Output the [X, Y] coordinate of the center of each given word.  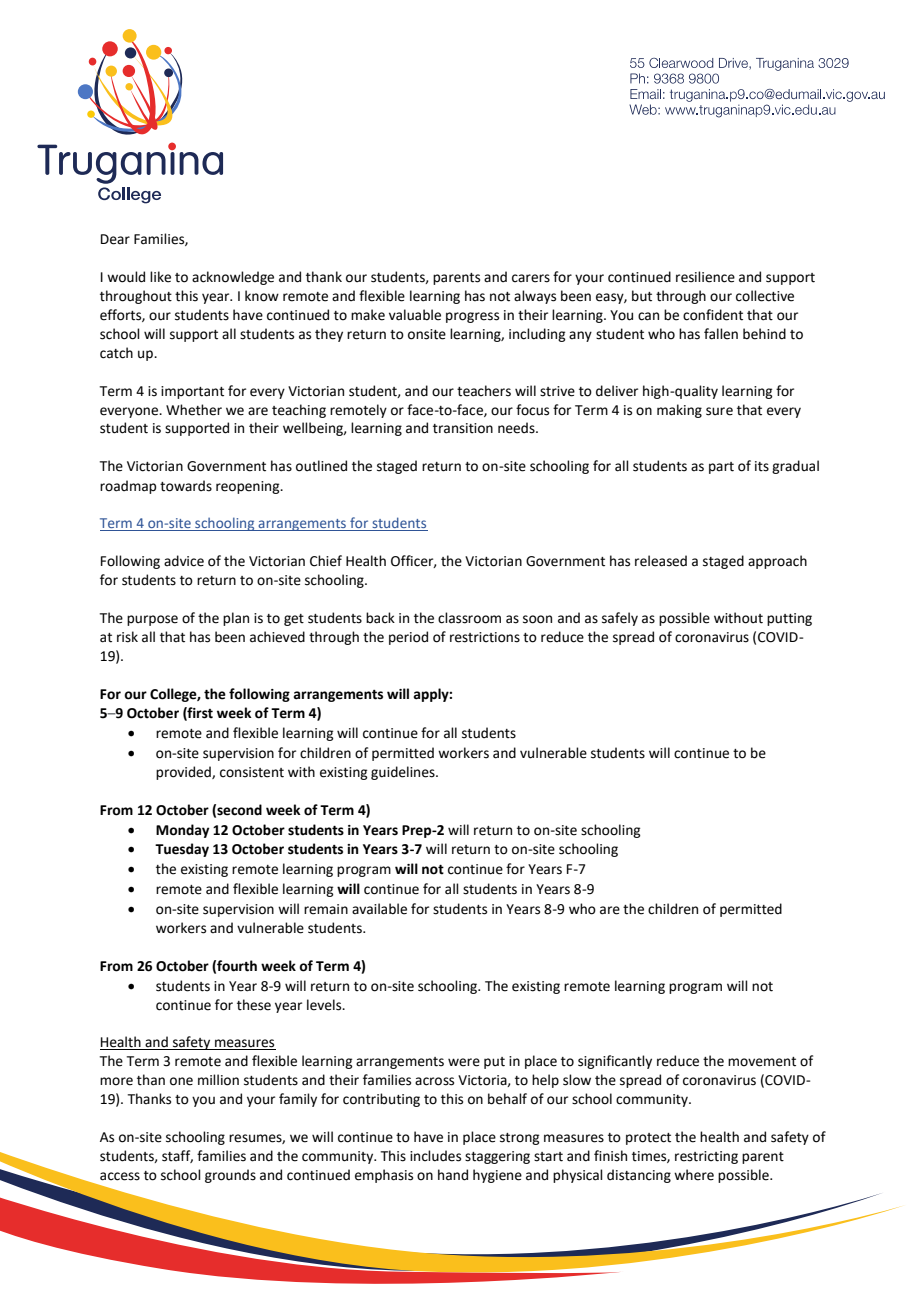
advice [184, 561]
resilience [705, 277]
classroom [469, 618]
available [379, 909]
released [661, 561]
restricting [706, 1157]
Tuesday [182, 850]
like [160, 277]
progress [472, 317]
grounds [230, 1176]
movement [762, 1062]
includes [435, 1156]
